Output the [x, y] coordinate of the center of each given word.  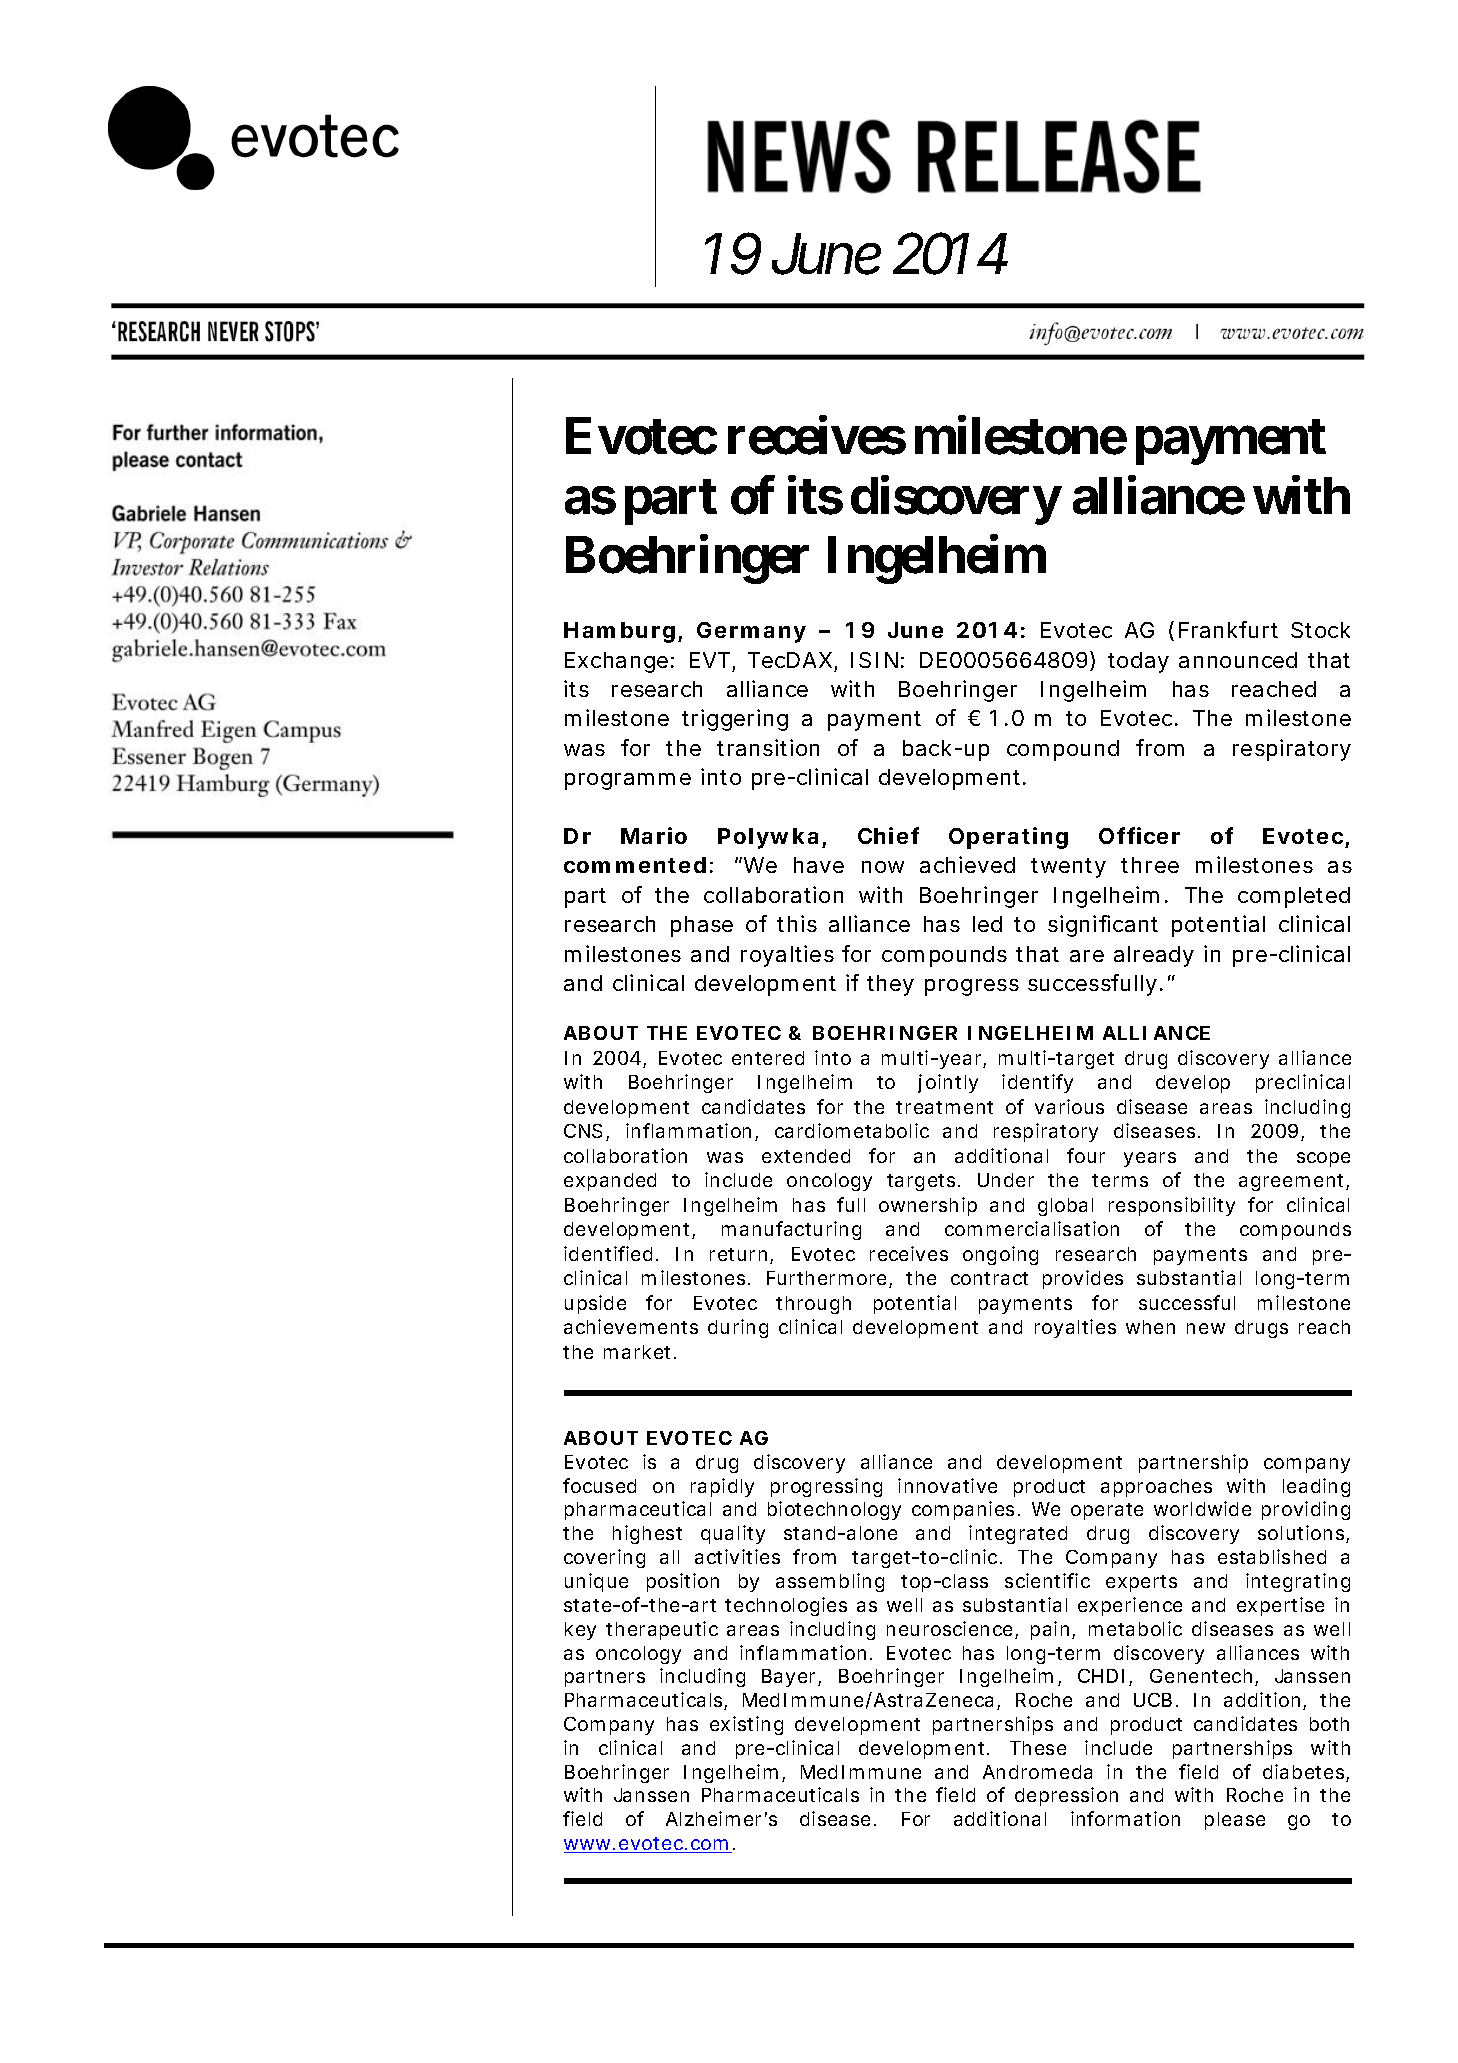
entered [768, 1058]
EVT [710, 660]
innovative [947, 1485]
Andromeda [1037, 1772]
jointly [948, 1083]
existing [746, 1725]
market [639, 1352]
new [1206, 1328]
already [1154, 956]
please [1235, 1821]
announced [1238, 660]
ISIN [874, 660]
